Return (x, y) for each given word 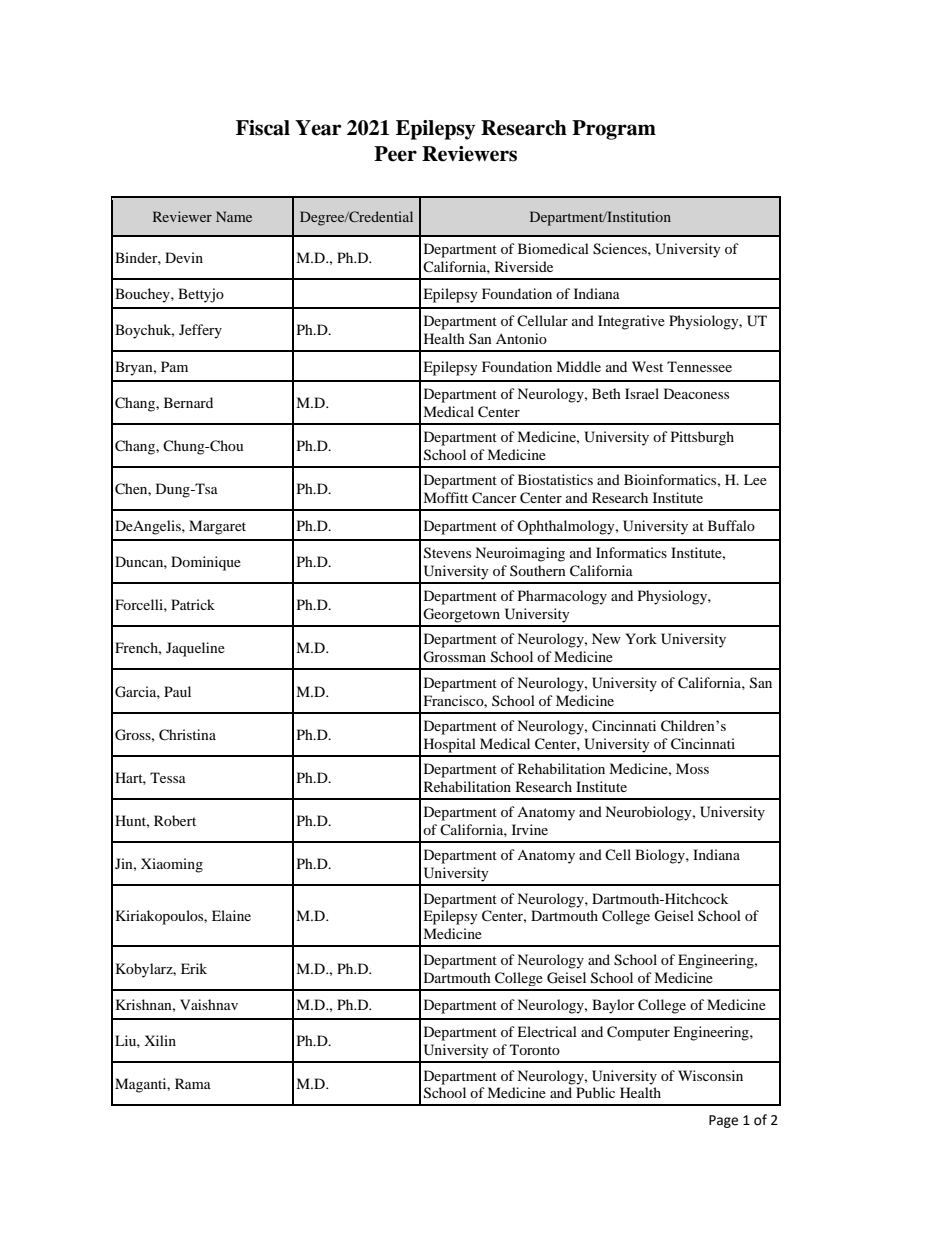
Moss (692, 768)
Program (614, 130)
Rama (193, 1083)
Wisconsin (710, 1075)
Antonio (521, 338)
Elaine (231, 915)
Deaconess (696, 393)
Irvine (530, 829)
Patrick (193, 604)
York (641, 638)
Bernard (188, 402)
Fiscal (263, 128)
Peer (395, 154)
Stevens (447, 553)
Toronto (535, 1049)
